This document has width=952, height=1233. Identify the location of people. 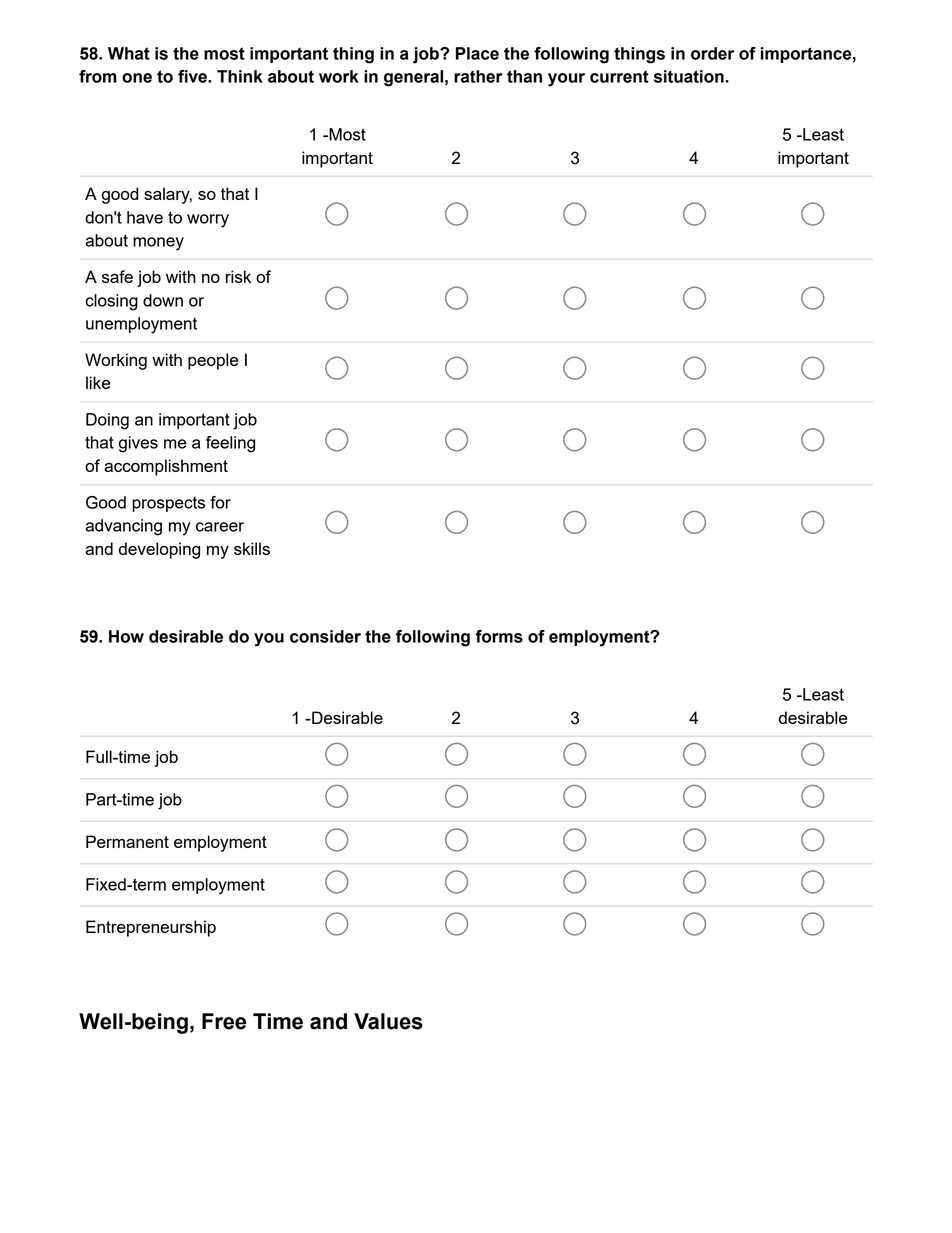
(213, 361).
